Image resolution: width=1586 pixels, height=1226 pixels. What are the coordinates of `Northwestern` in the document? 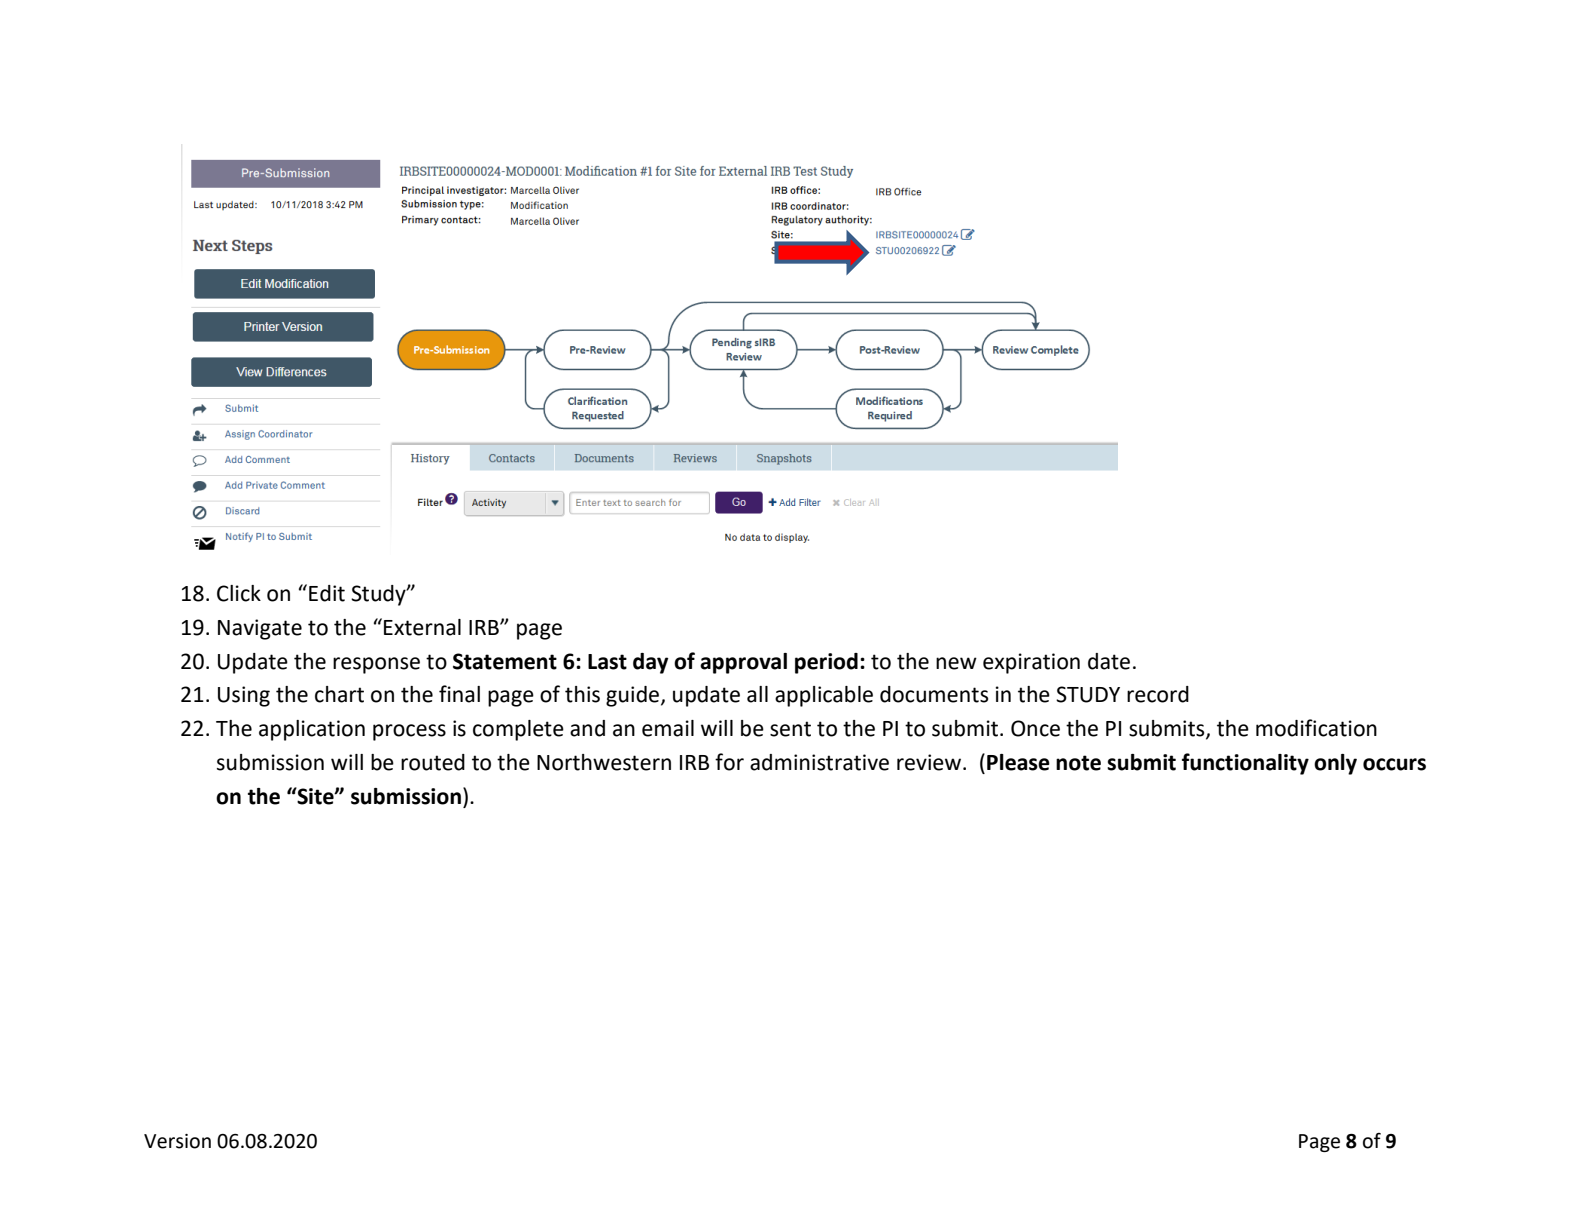 It's located at (604, 762).
